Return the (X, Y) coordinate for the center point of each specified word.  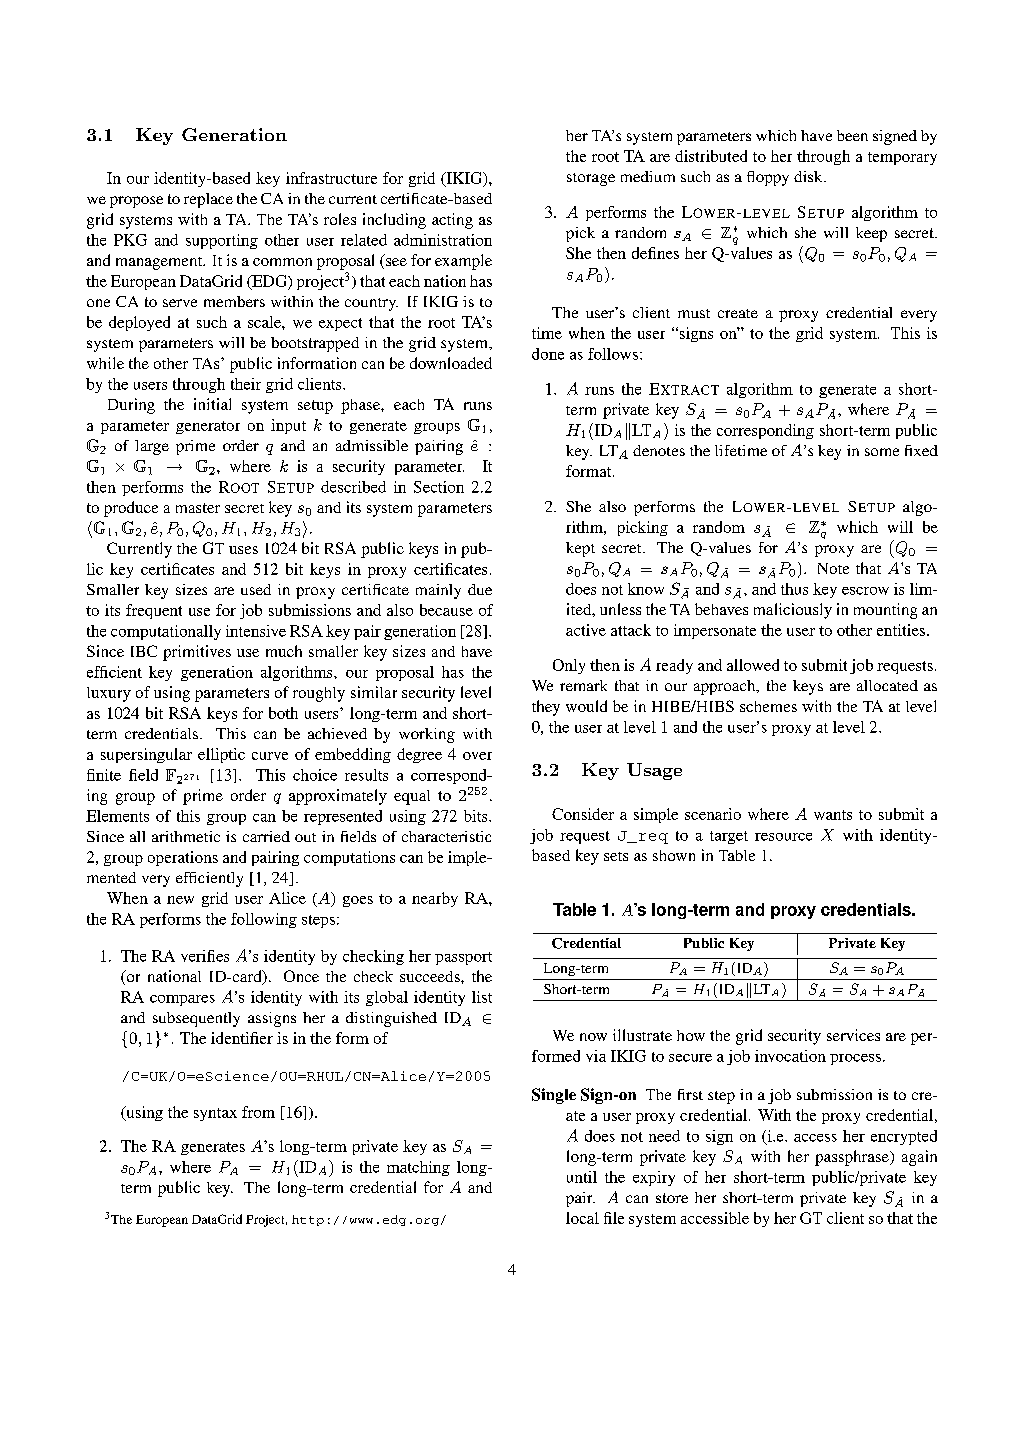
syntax (215, 1114)
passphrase (853, 1158)
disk (809, 176)
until (582, 1177)
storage (591, 179)
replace (208, 200)
